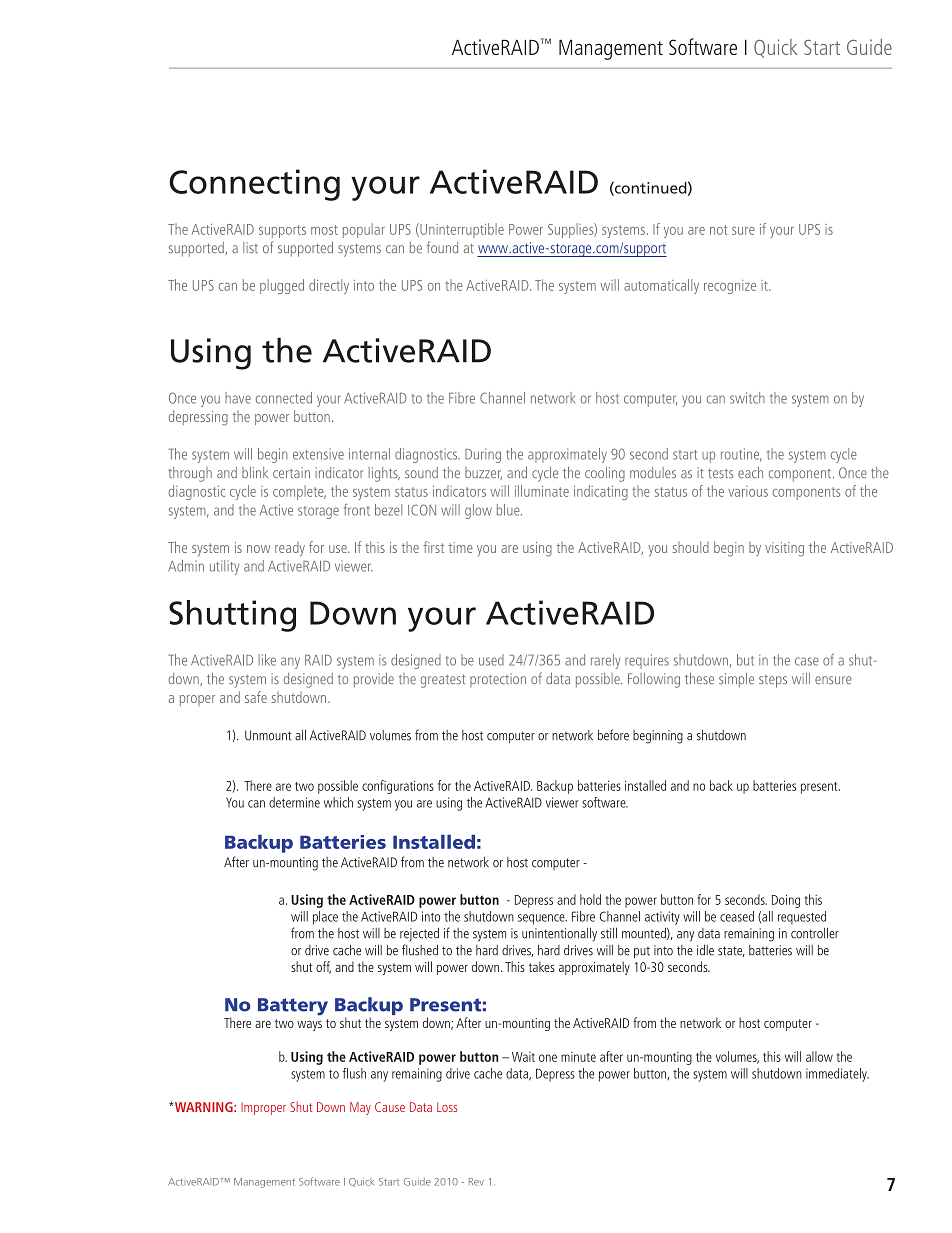 This screenshot has height=1233, width=952. Describe the element at coordinates (773, 681) in the screenshot. I see `steps` at that location.
